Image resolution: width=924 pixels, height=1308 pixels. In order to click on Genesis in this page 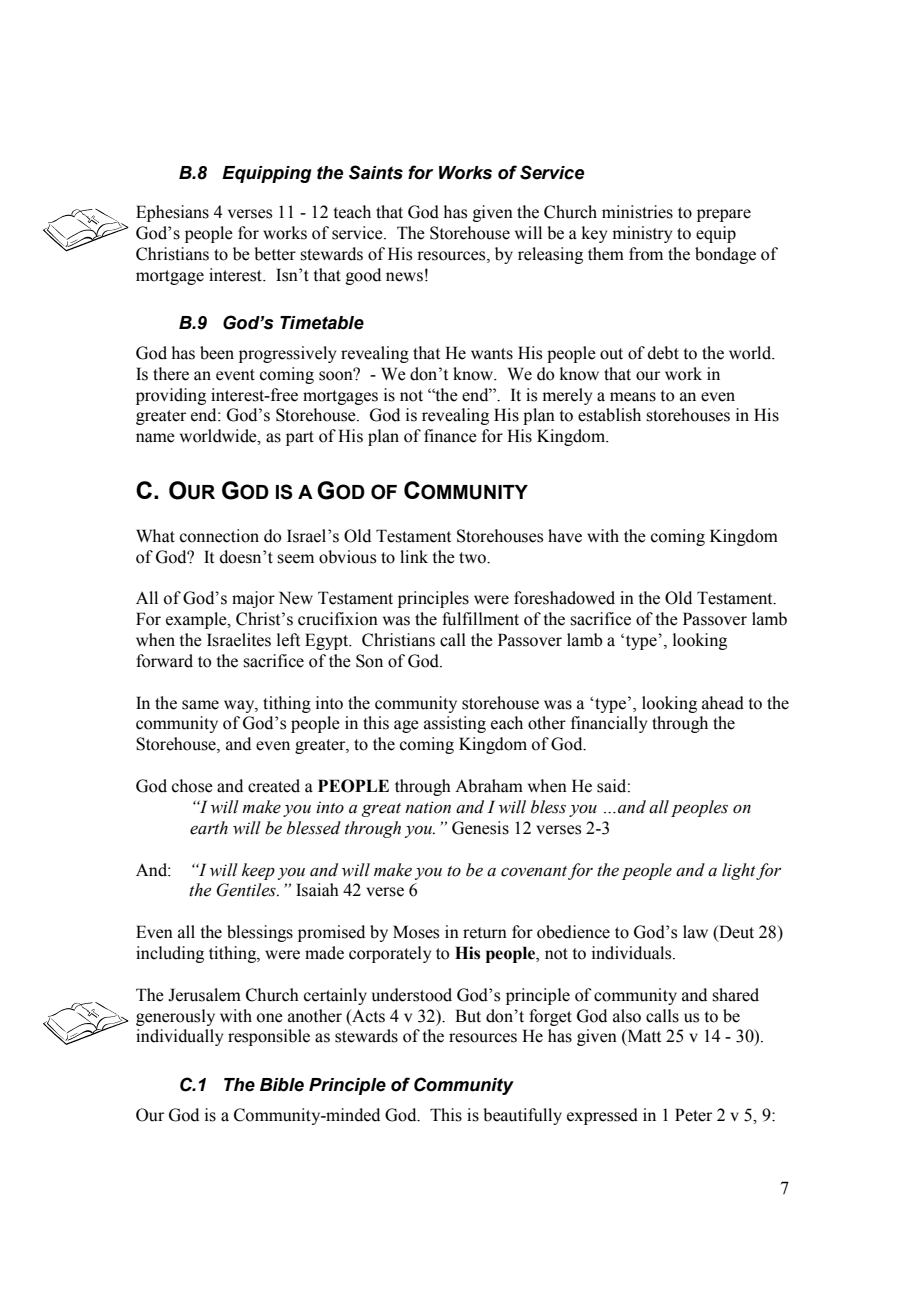, I will do `click(480, 828)`.
